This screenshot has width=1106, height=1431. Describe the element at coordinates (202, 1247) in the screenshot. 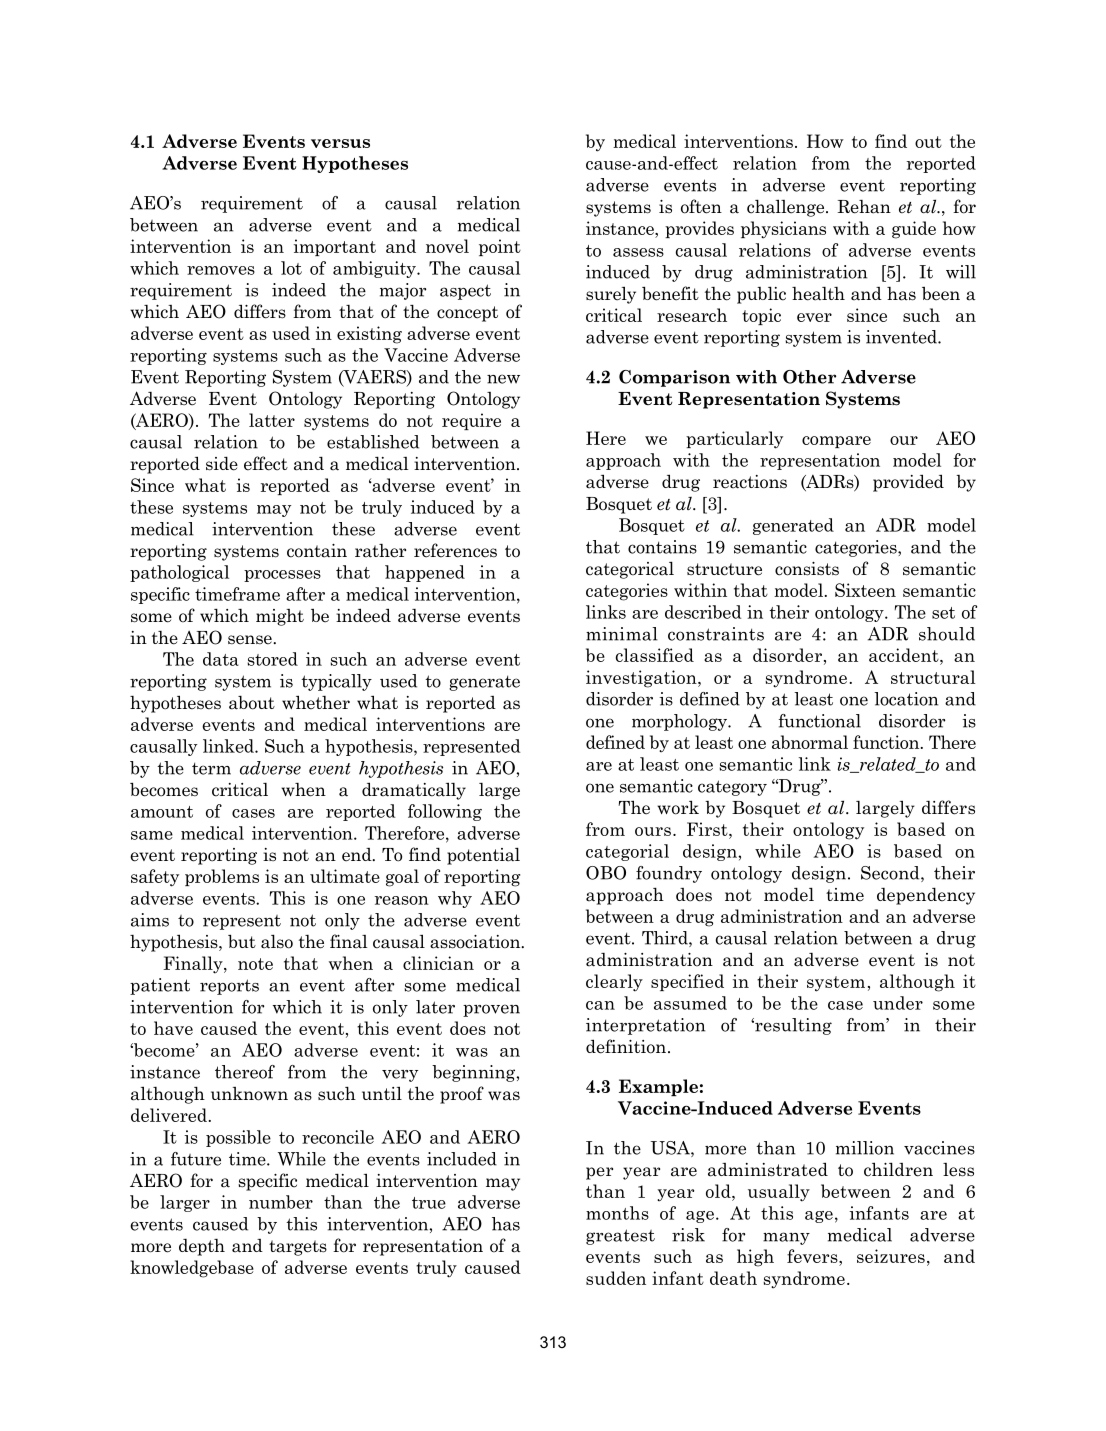

I see `depth` at that location.
